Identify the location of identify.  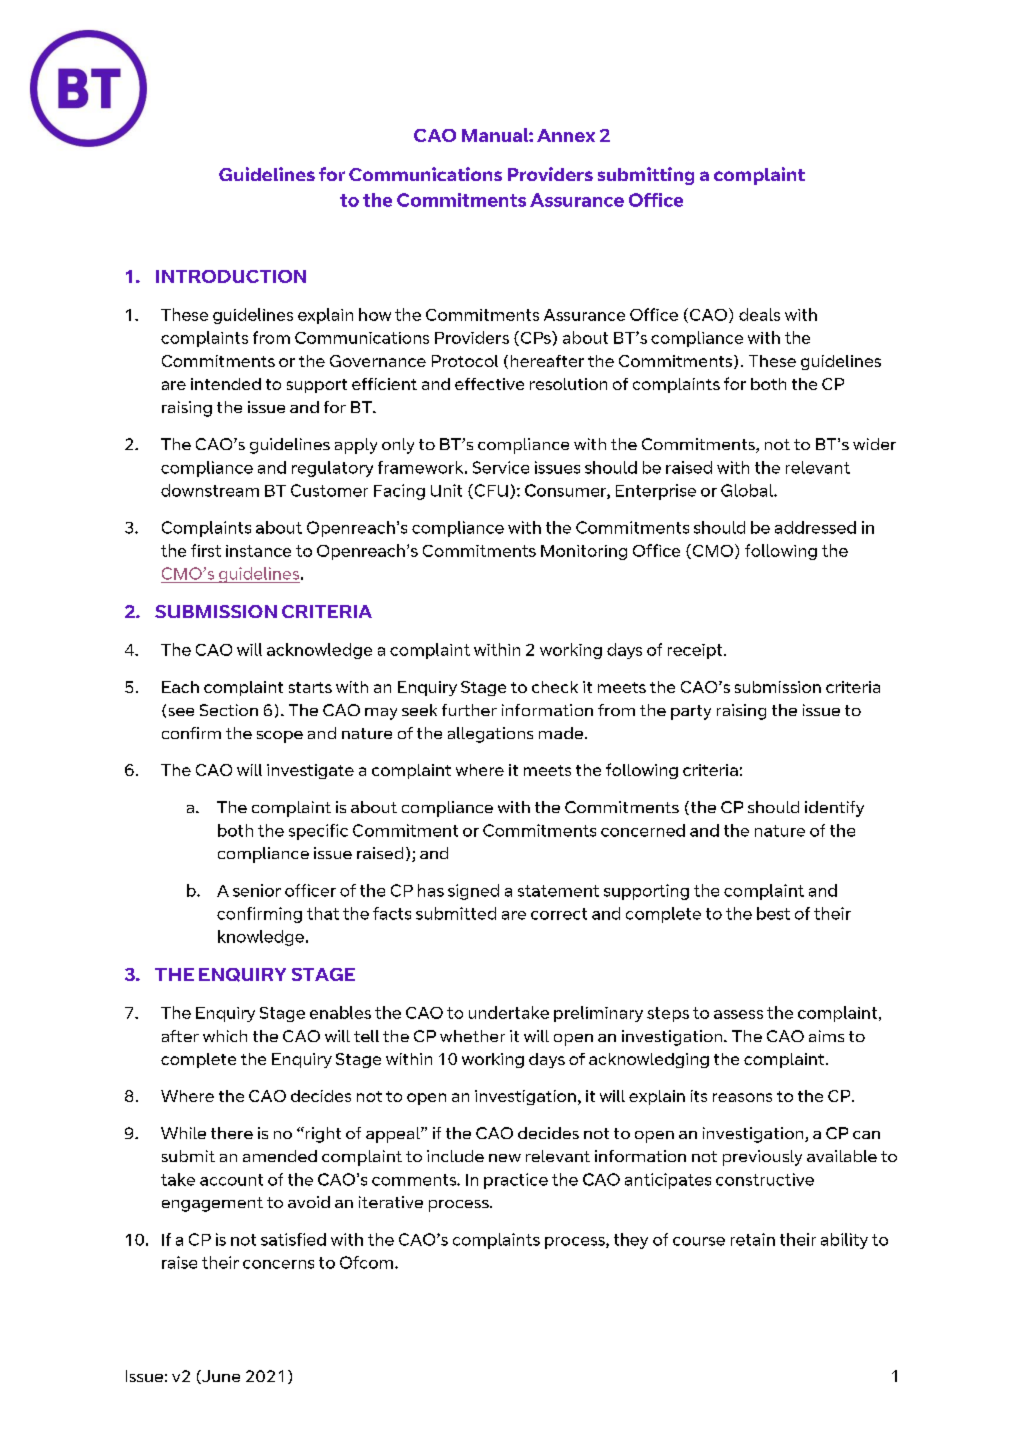
(834, 809).
